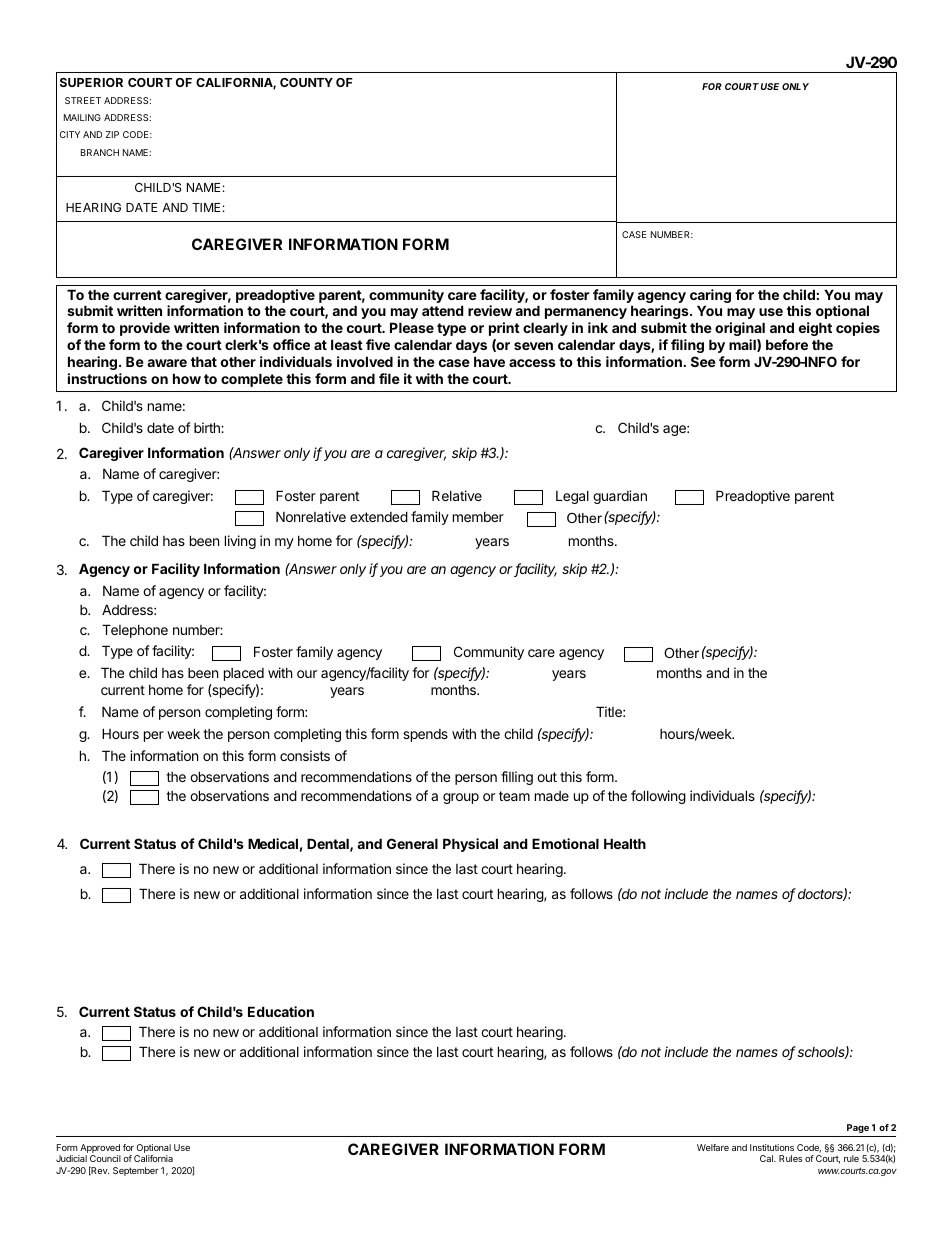 The width and height of the image is (952, 1233). Describe the element at coordinates (136, 1171) in the image. I see `September` at that location.
